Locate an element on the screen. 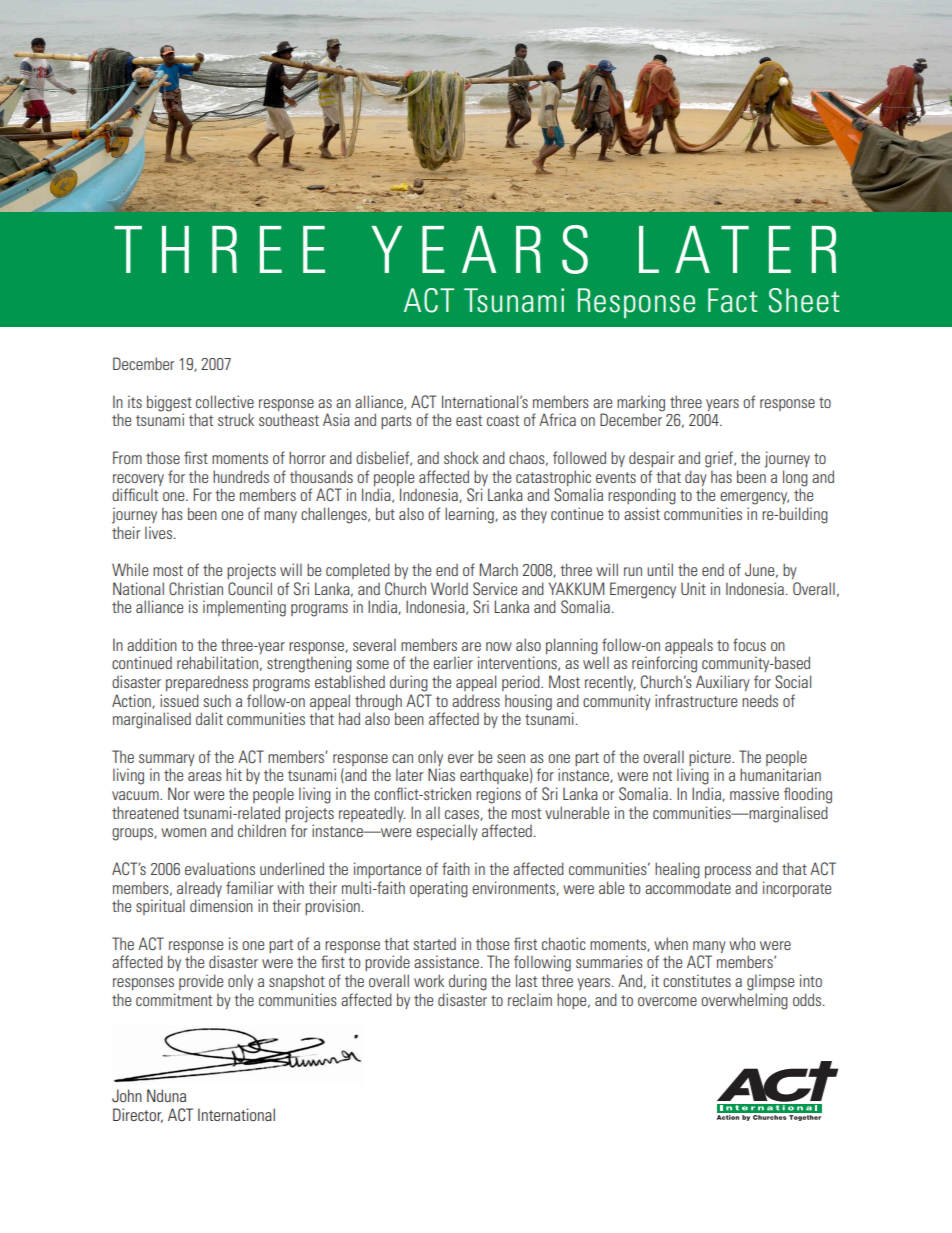 The width and height of the screenshot is (952, 1233). coast is located at coordinates (503, 420).
